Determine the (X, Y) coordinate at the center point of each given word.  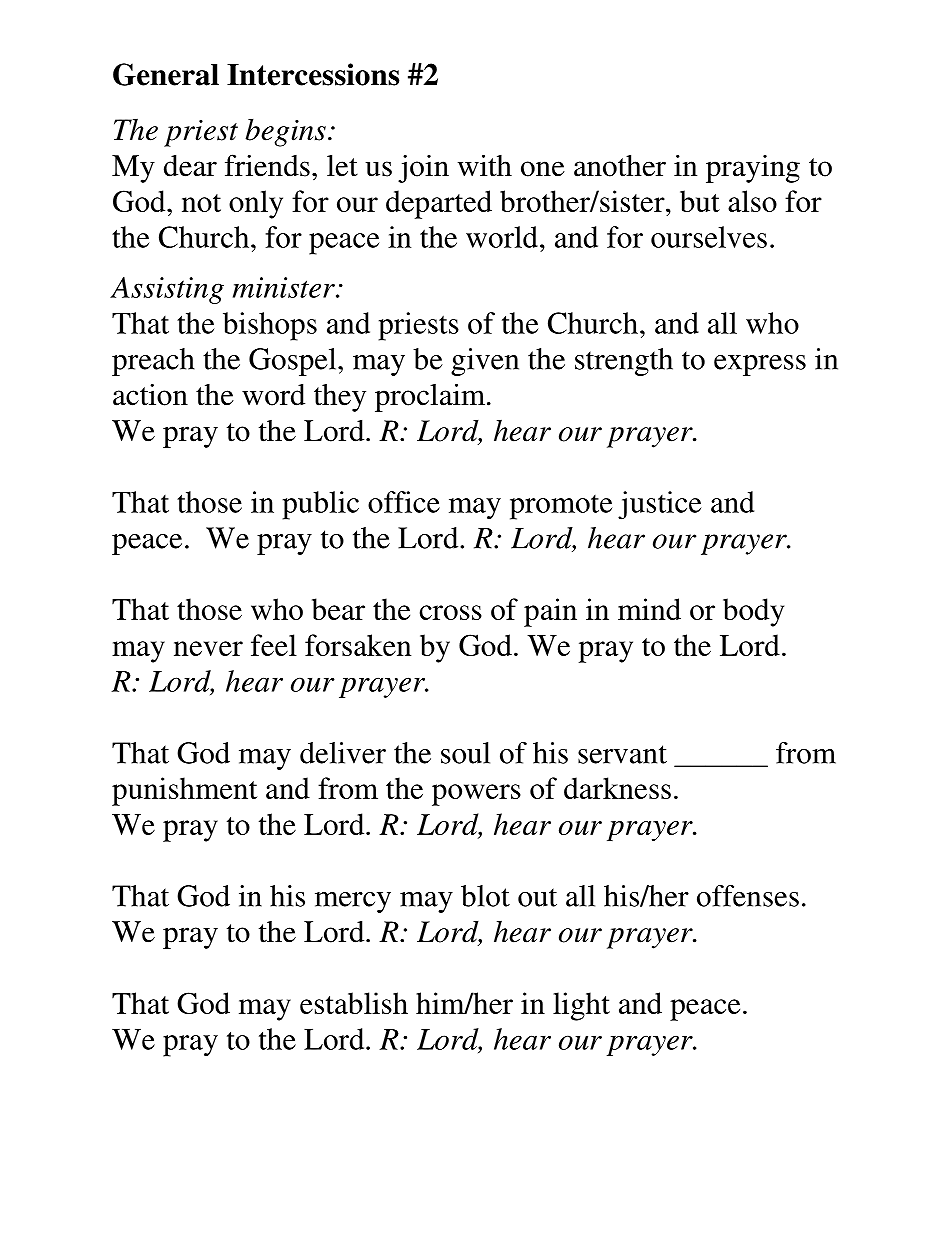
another (620, 166)
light (581, 1006)
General (166, 74)
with (485, 165)
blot (485, 896)
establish (354, 1003)
